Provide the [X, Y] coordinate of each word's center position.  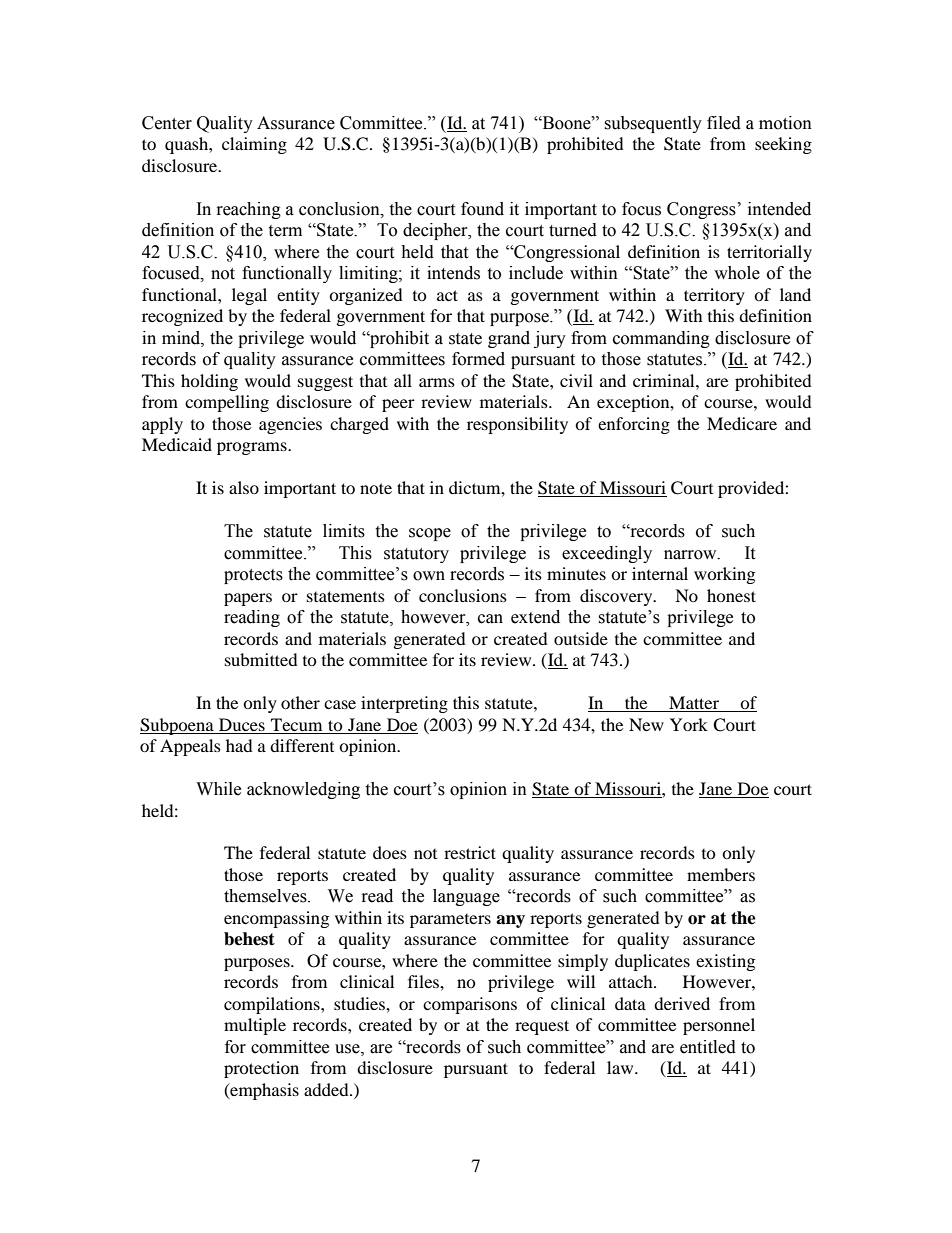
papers [248, 599]
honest [731, 595]
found [482, 209]
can [490, 619]
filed [724, 123]
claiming [254, 145]
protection [261, 1069]
